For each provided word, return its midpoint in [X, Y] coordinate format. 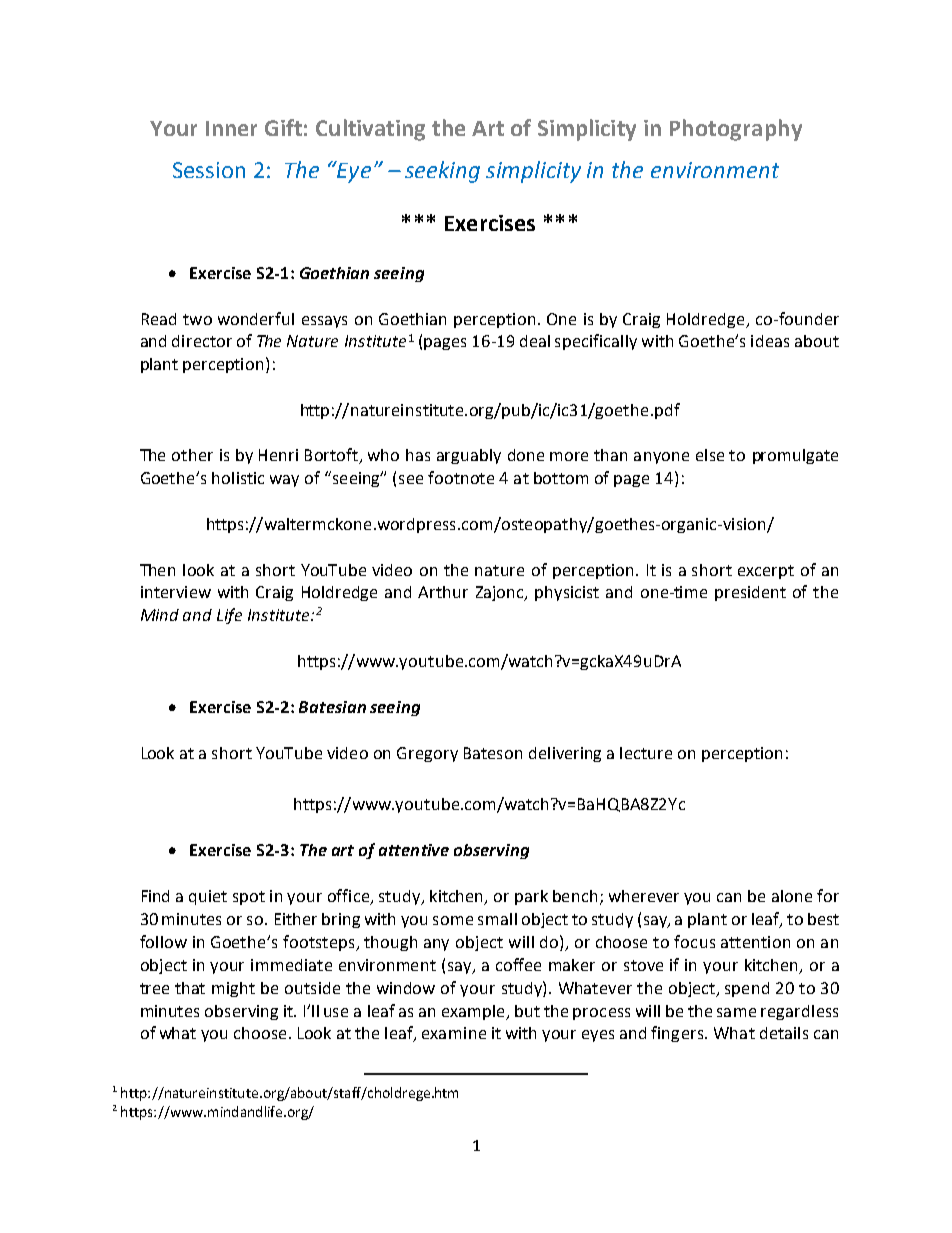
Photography [736, 130]
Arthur [443, 592]
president [750, 593]
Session [209, 170]
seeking [442, 172]
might [233, 989]
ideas [770, 341]
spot [249, 898]
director [202, 341]
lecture [646, 753]
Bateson [493, 753]
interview [176, 592]
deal [535, 341]
